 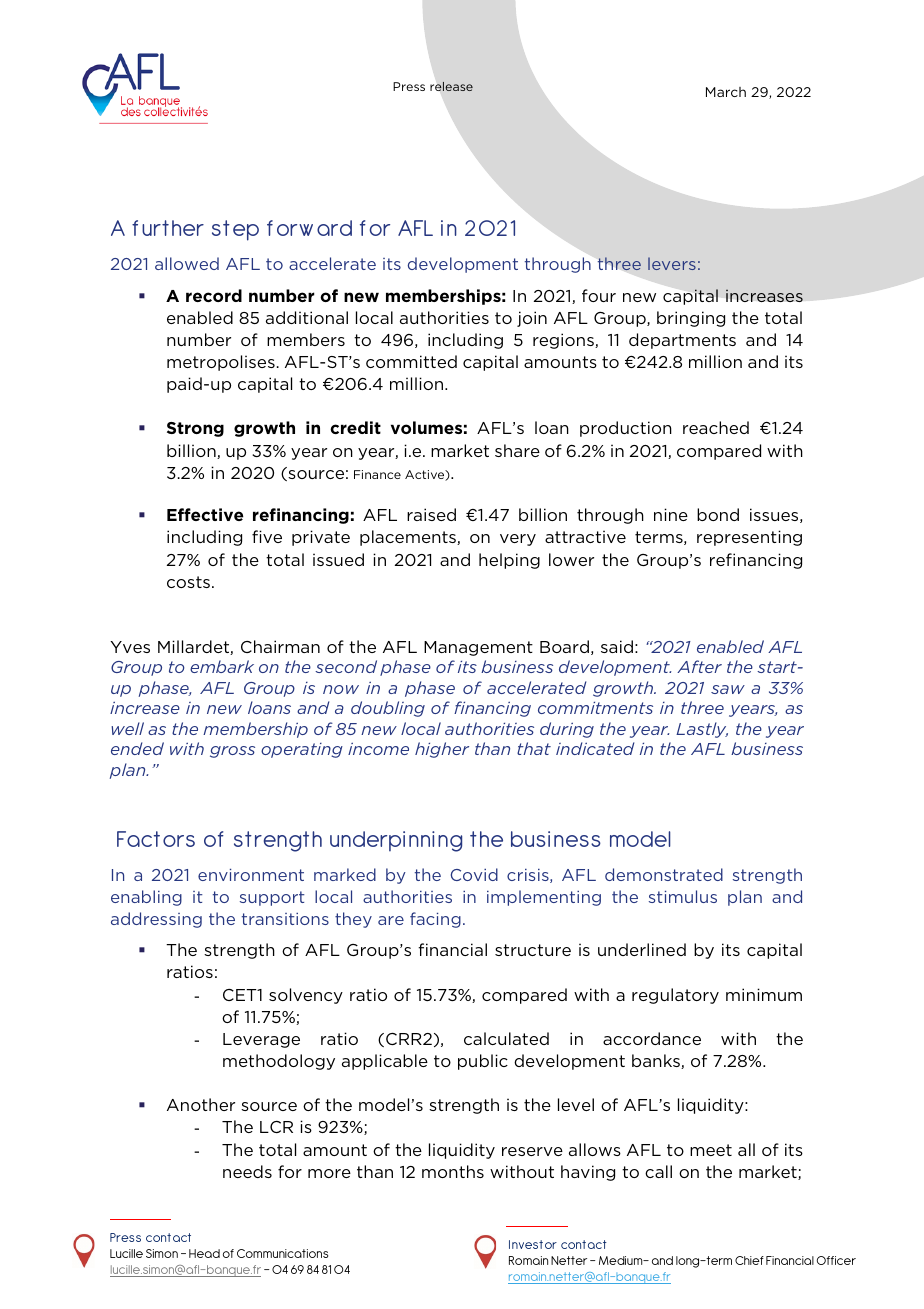 I want to click on stimulus, so click(x=683, y=896).
